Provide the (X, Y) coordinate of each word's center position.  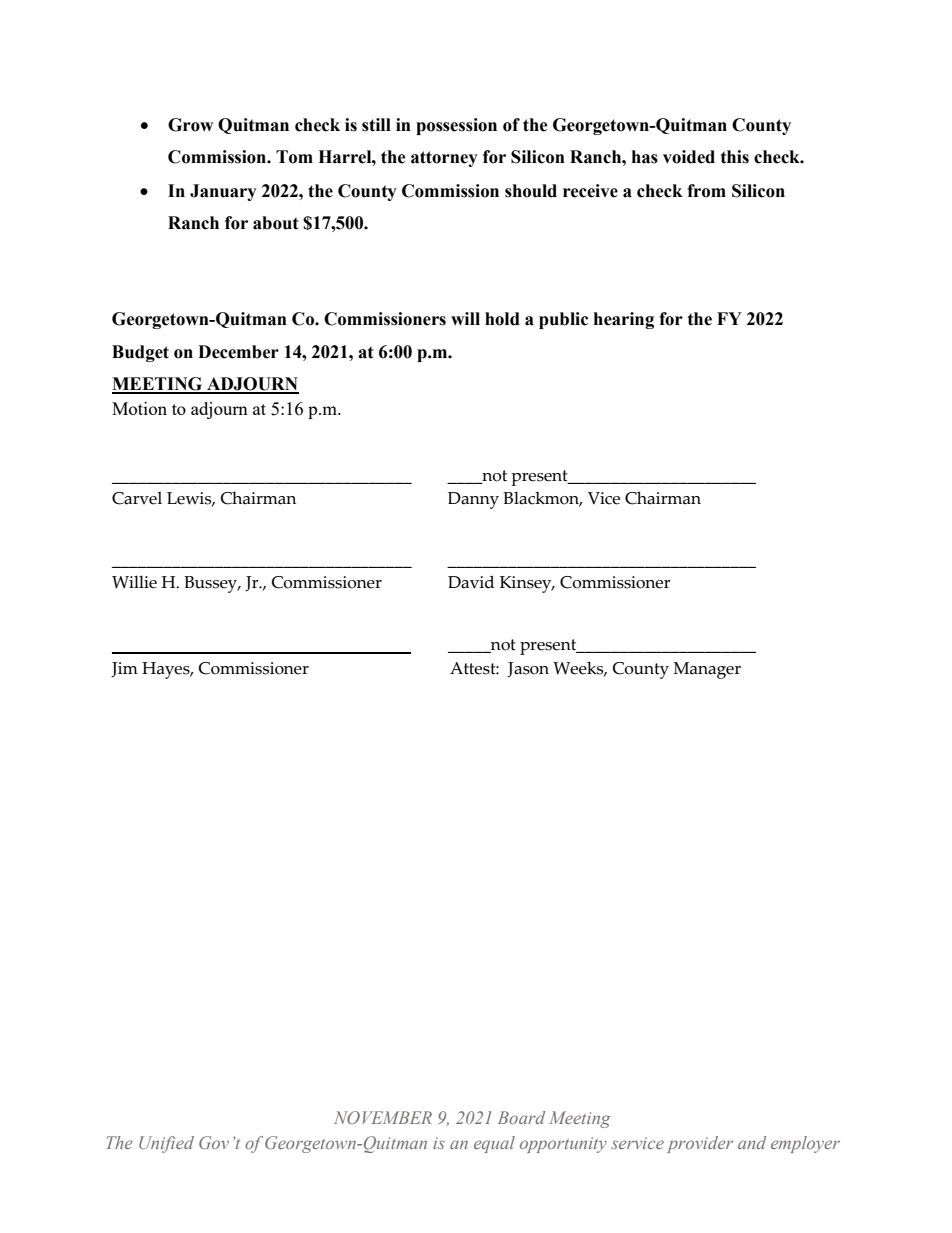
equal (494, 1144)
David (471, 582)
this (735, 157)
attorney (444, 159)
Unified (166, 1144)
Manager (707, 670)
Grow (190, 125)
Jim (124, 669)
